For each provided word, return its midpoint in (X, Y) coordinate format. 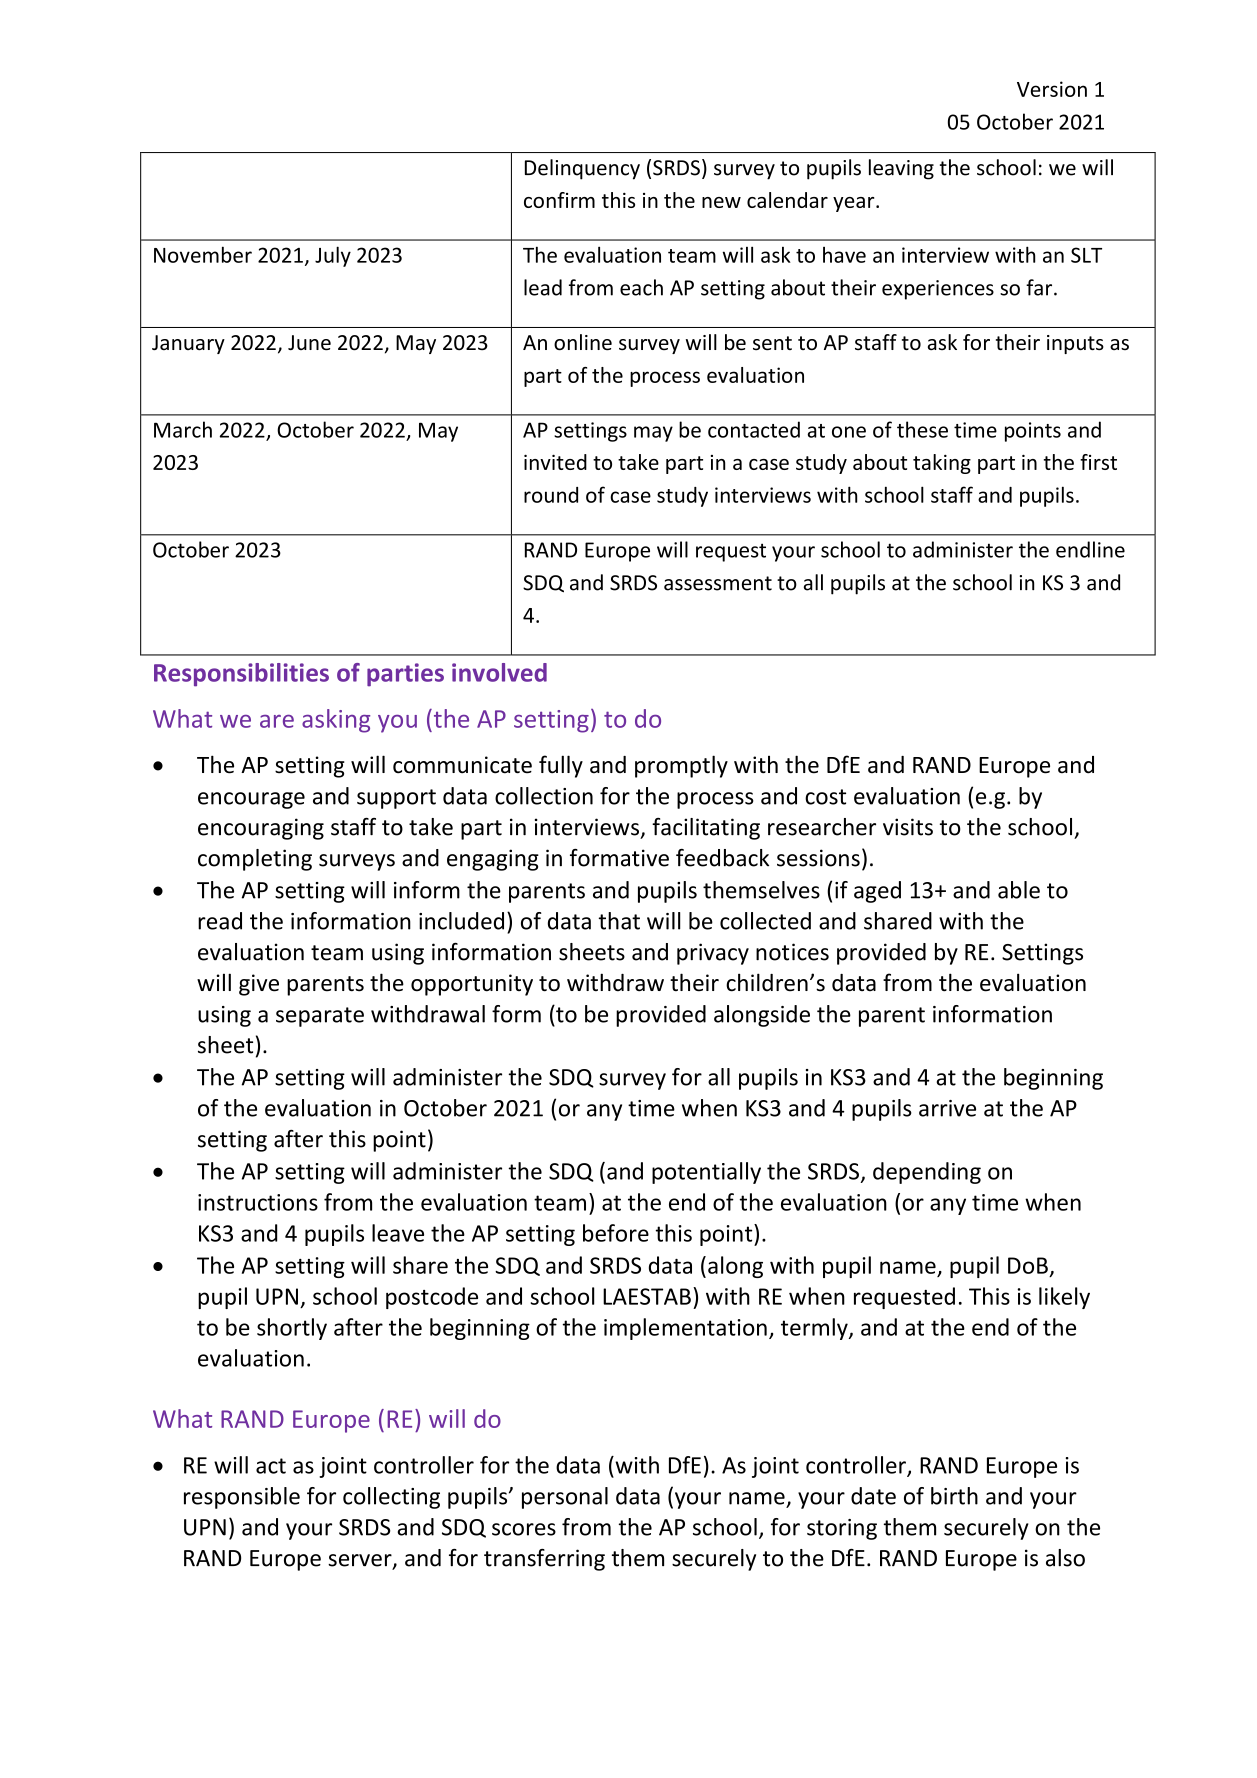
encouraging (261, 829)
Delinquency (582, 169)
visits (908, 827)
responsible (242, 1498)
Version (1052, 89)
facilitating (706, 829)
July (333, 256)
